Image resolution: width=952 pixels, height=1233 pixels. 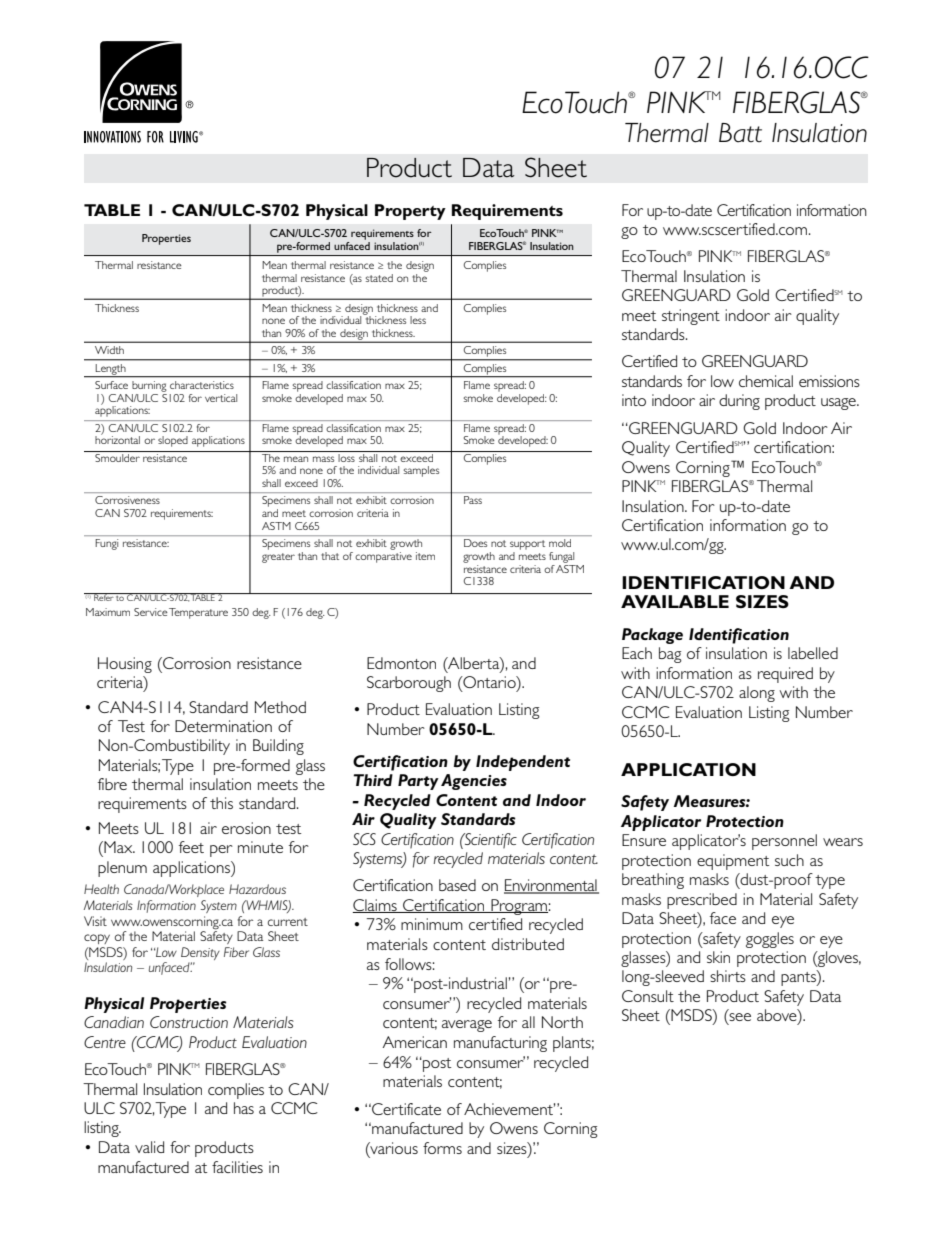 I want to click on samples, so click(x=421, y=471).
